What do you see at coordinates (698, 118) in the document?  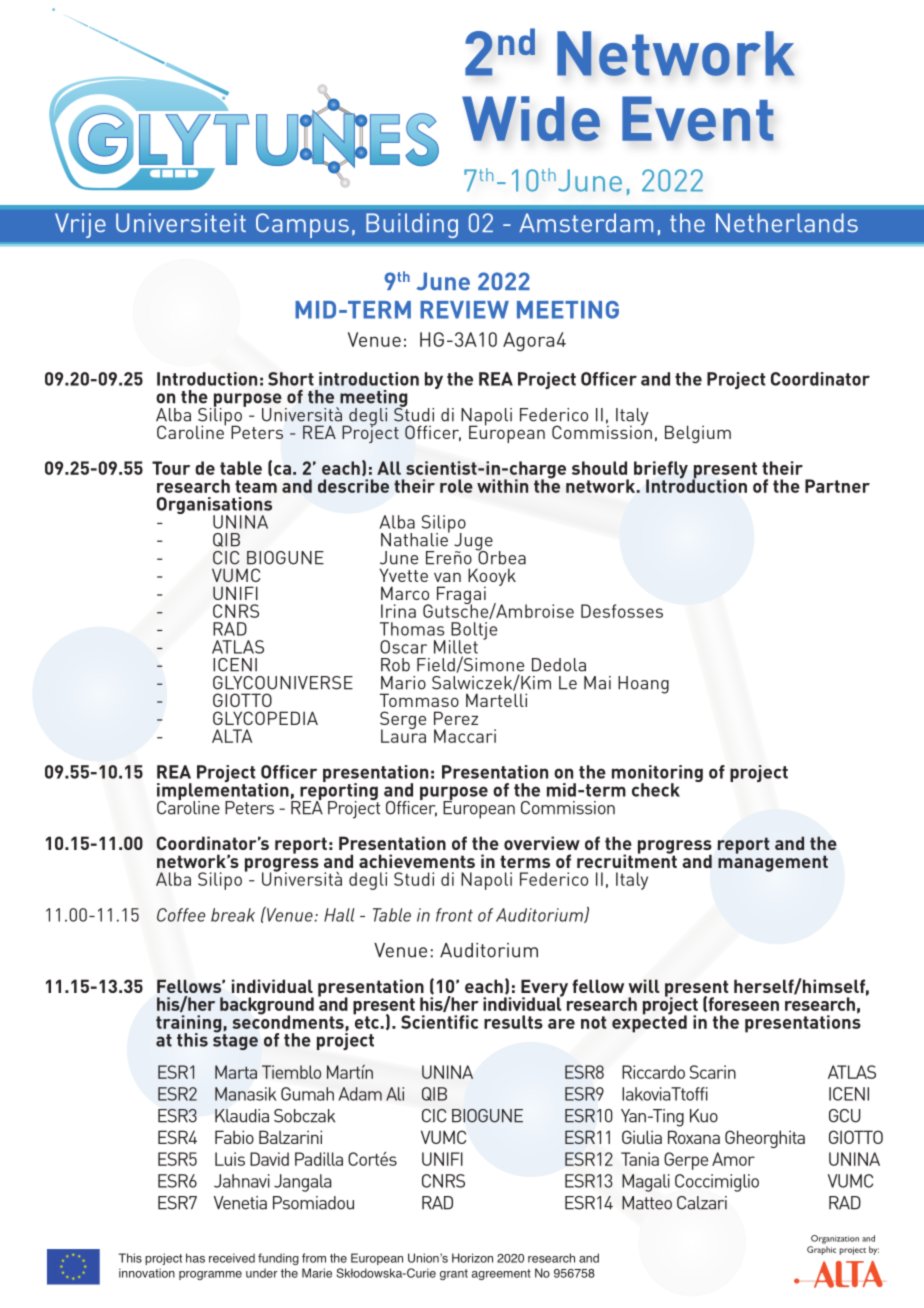 I see `Event` at bounding box center [698, 118].
